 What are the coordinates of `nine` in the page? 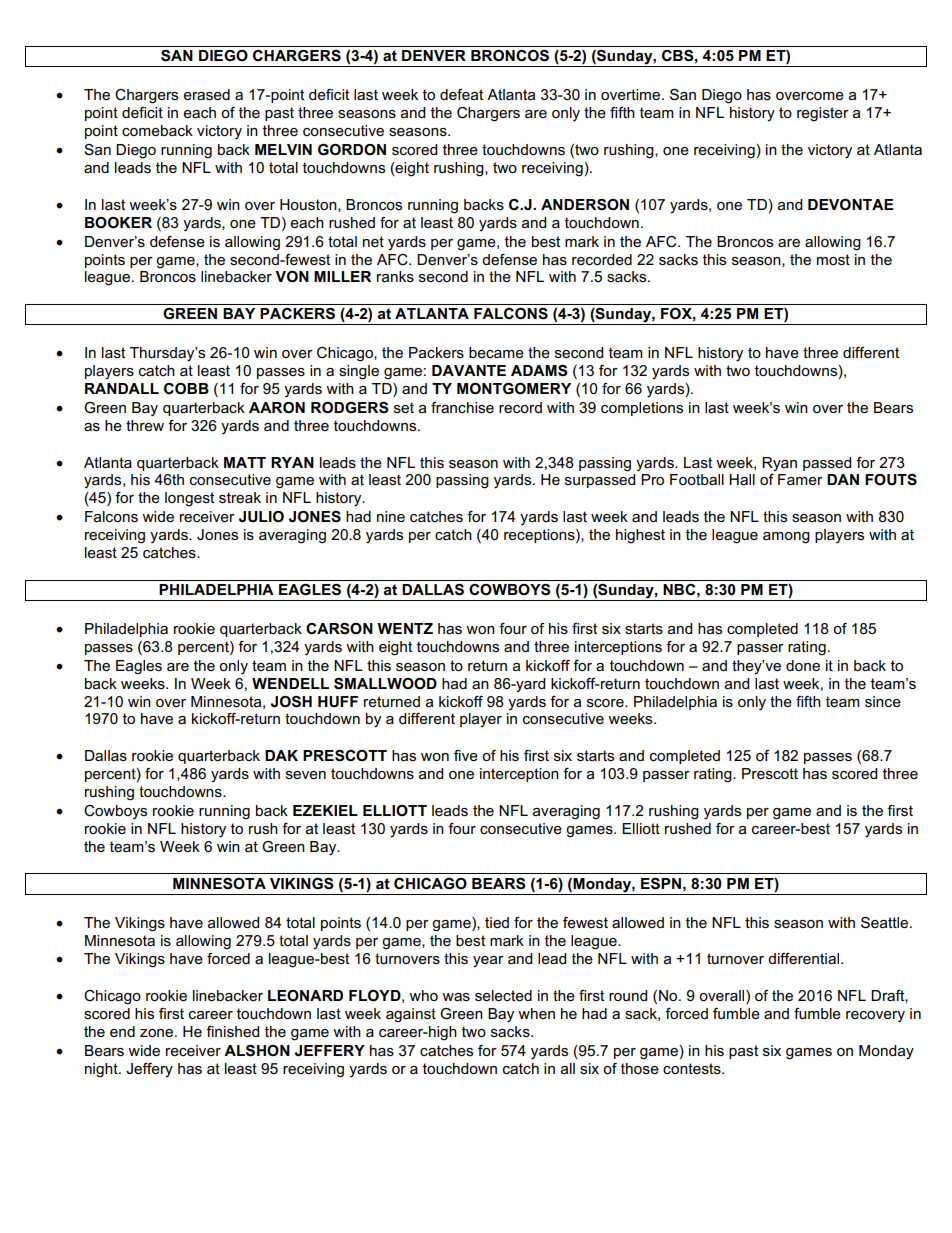 It's located at (391, 516).
